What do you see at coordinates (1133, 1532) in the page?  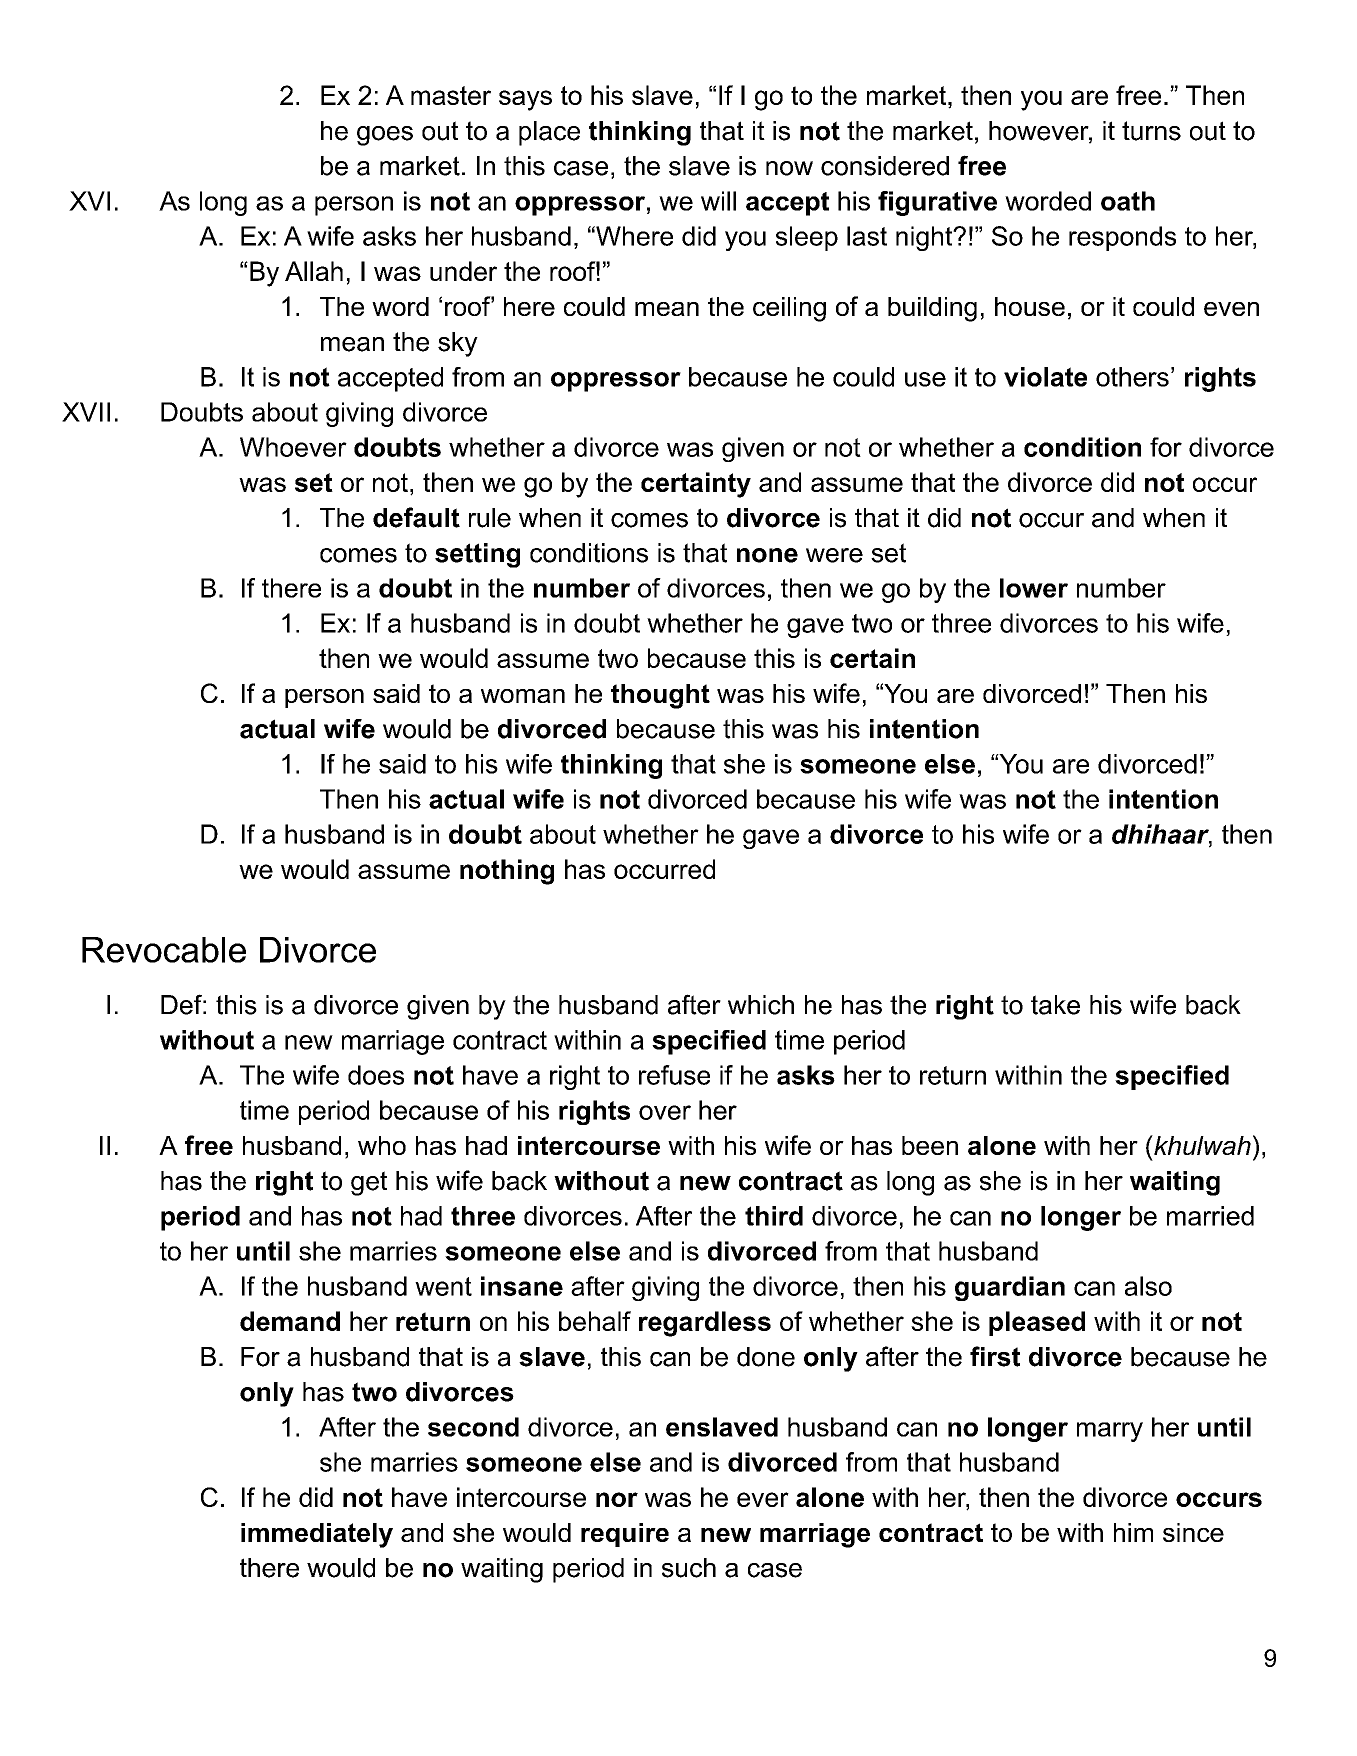 I see `him` at bounding box center [1133, 1532].
